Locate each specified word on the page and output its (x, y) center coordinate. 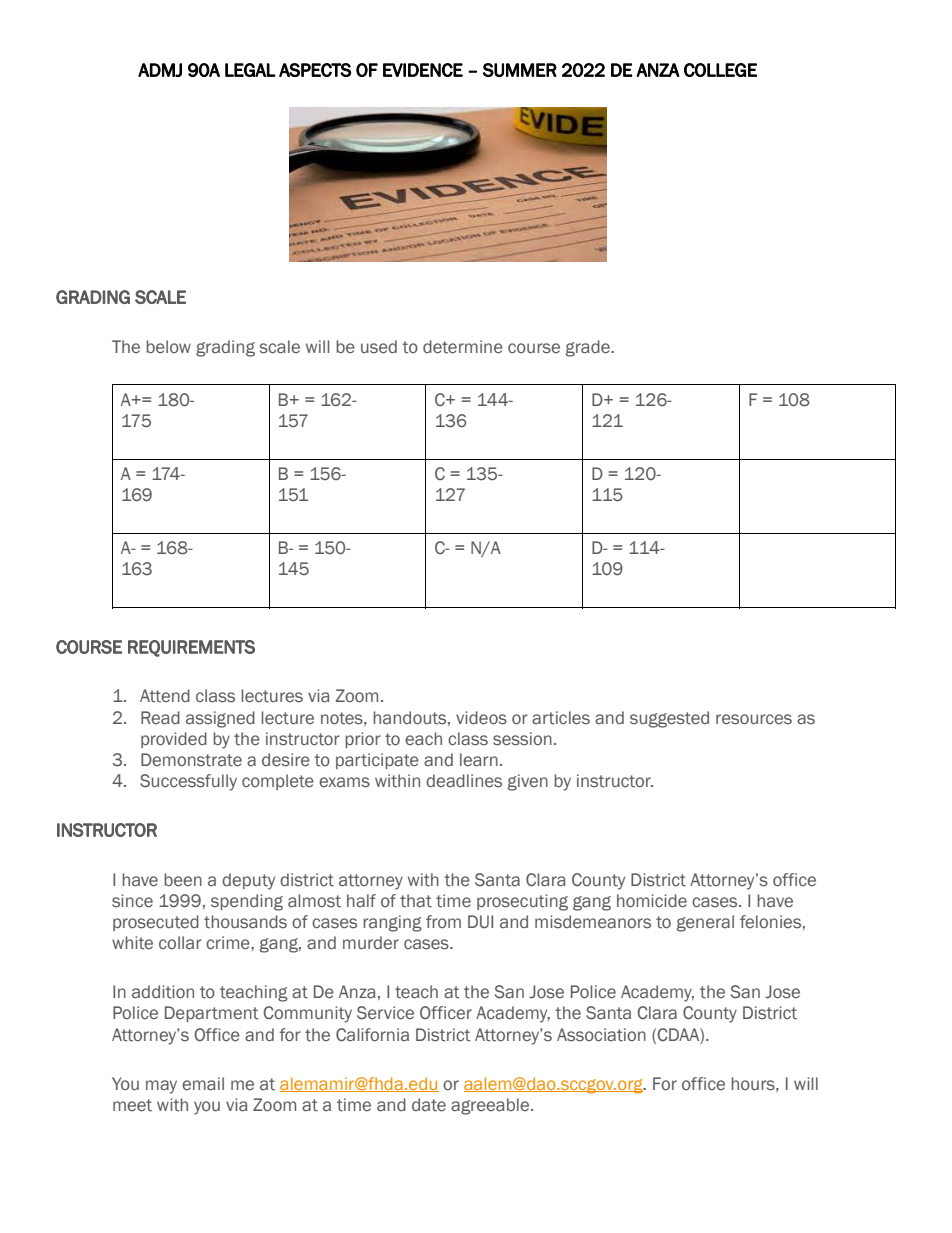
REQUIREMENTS (191, 648)
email (203, 1084)
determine (463, 347)
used (379, 347)
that (416, 901)
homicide (652, 901)
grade (589, 348)
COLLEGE (720, 70)
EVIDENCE (423, 70)
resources (754, 719)
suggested (669, 719)
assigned (220, 719)
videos (481, 718)
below (168, 347)
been (183, 880)
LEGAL (250, 70)
